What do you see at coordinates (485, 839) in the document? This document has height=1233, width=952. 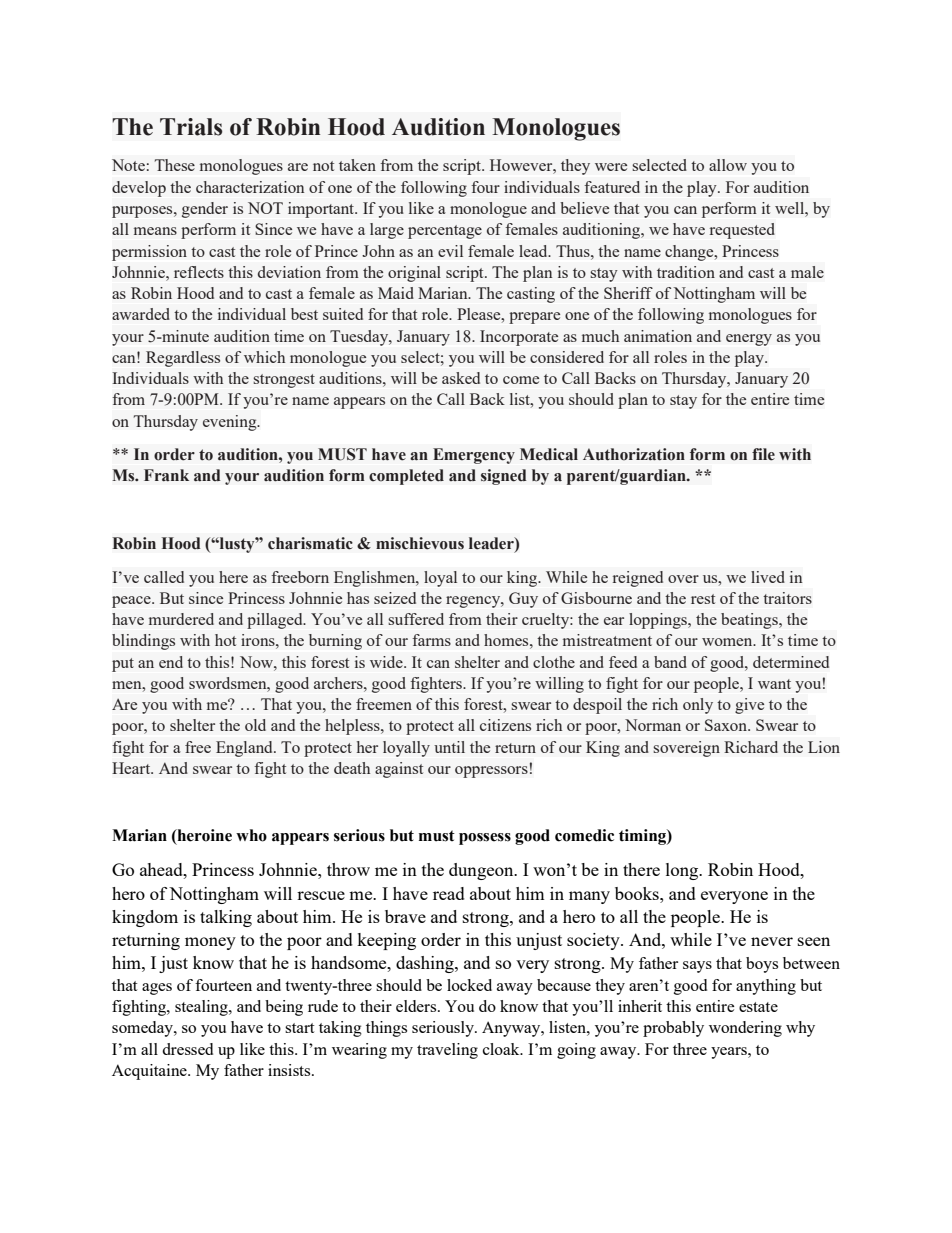 I see `possess` at bounding box center [485, 839].
